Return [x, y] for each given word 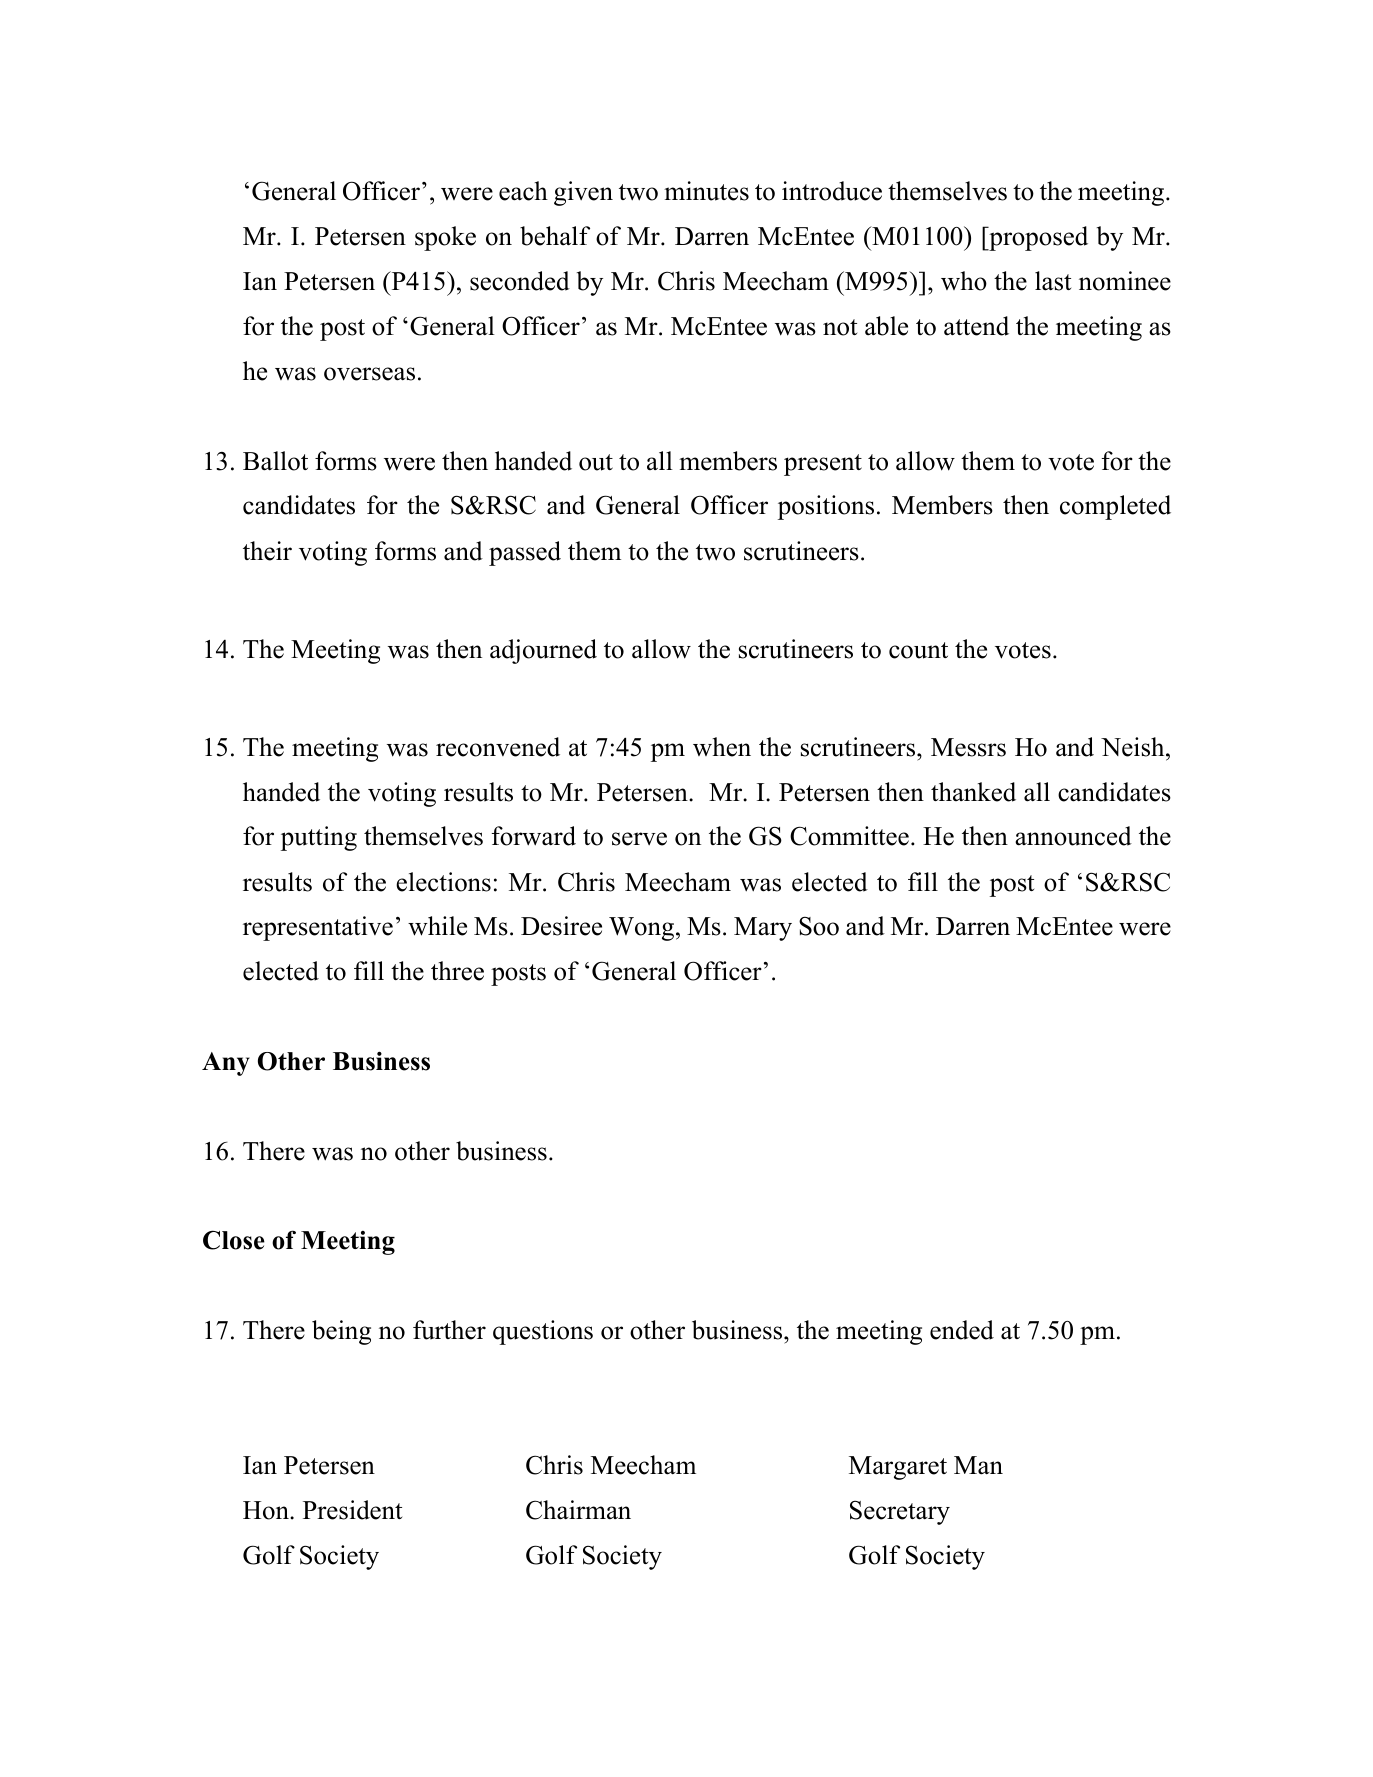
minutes [706, 191]
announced [1073, 836]
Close [234, 1240]
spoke [445, 238]
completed [1115, 507]
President [352, 1510]
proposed [1037, 238]
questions [543, 1332]
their [267, 551]
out [596, 462]
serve [639, 839]
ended [962, 1330]
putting [319, 838]
